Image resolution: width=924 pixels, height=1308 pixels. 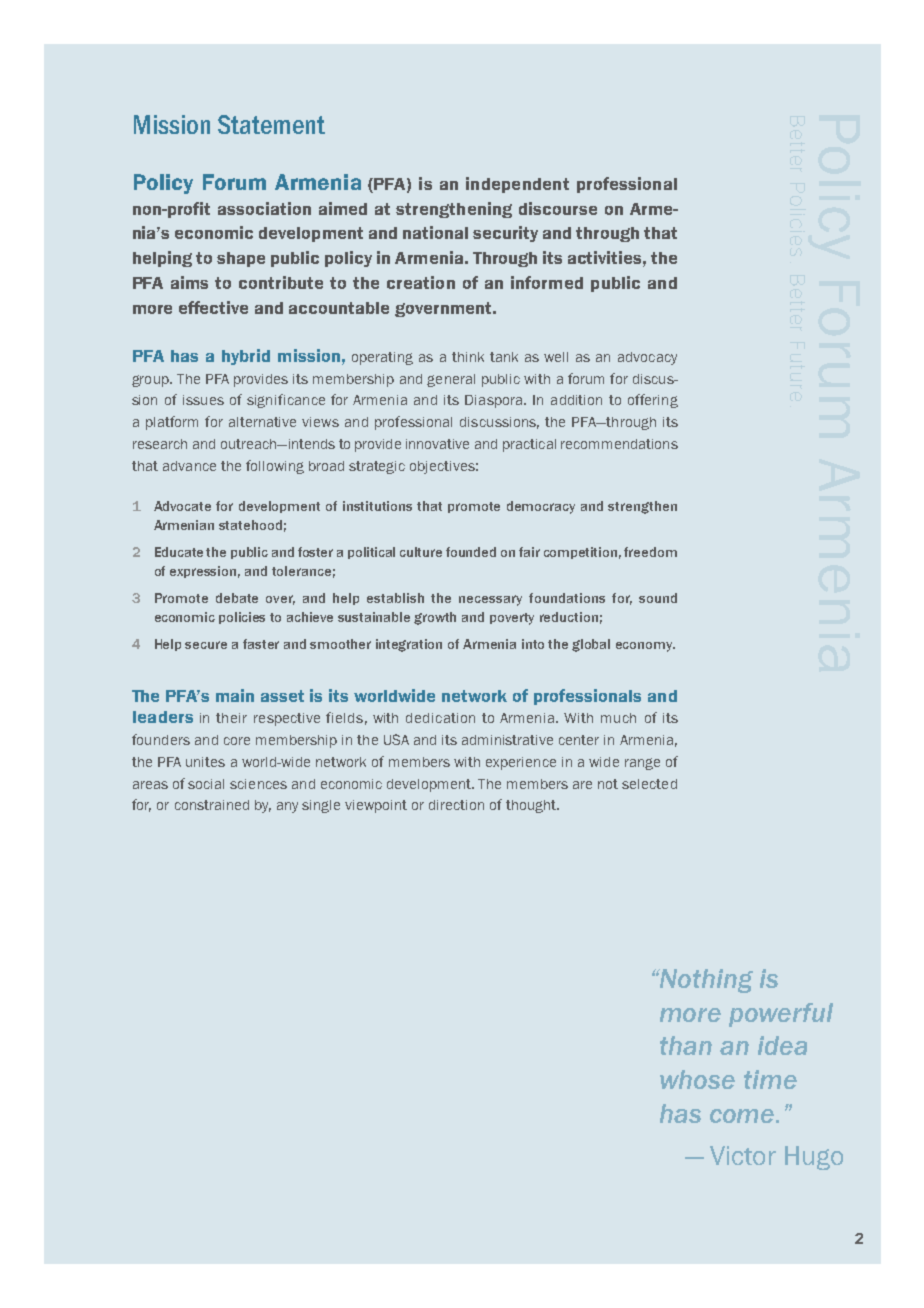 What do you see at coordinates (517, 185) in the page?
I see `independent` at bounding box center [517, 185].
